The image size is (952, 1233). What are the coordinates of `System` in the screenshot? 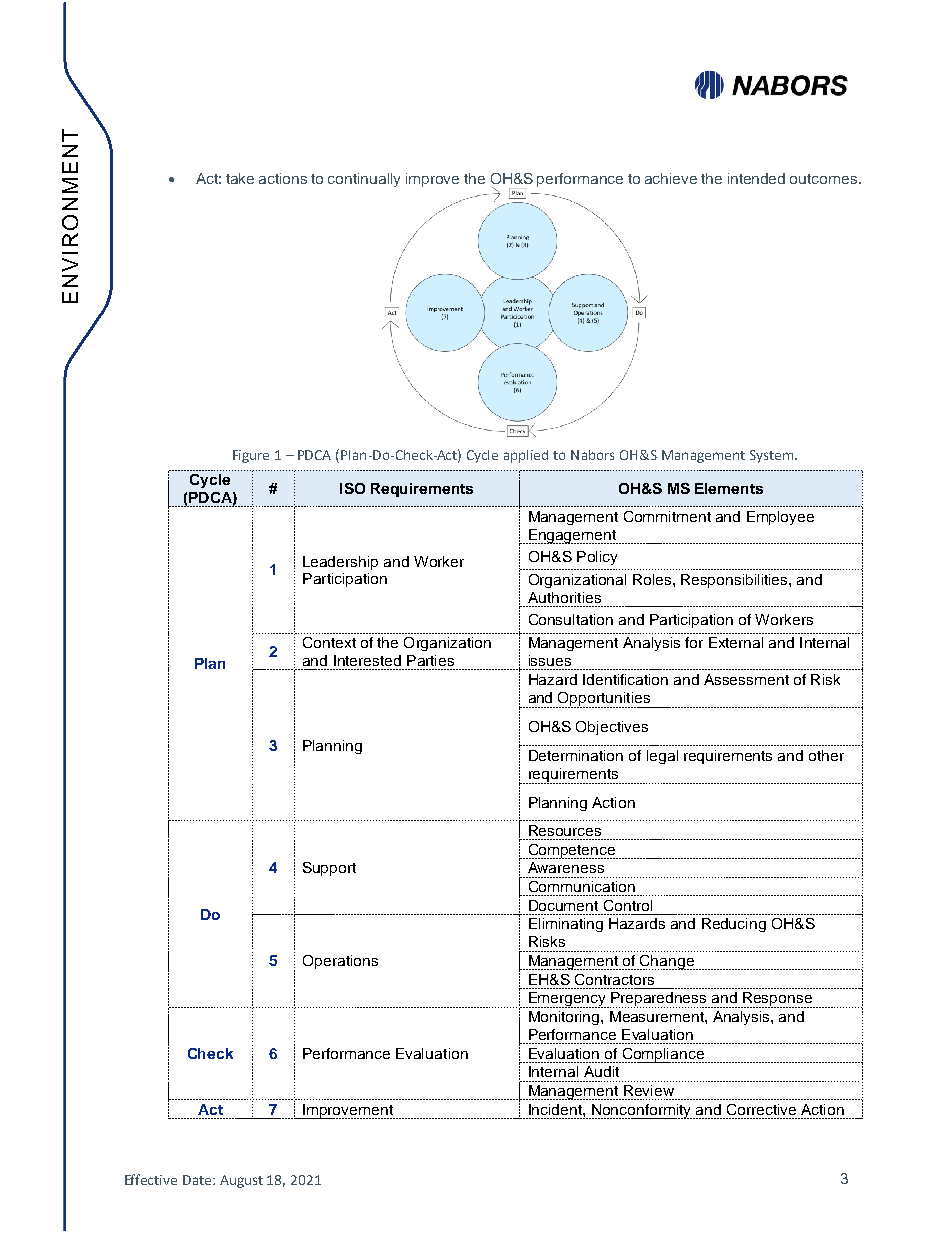 It's located at (773, 456).
